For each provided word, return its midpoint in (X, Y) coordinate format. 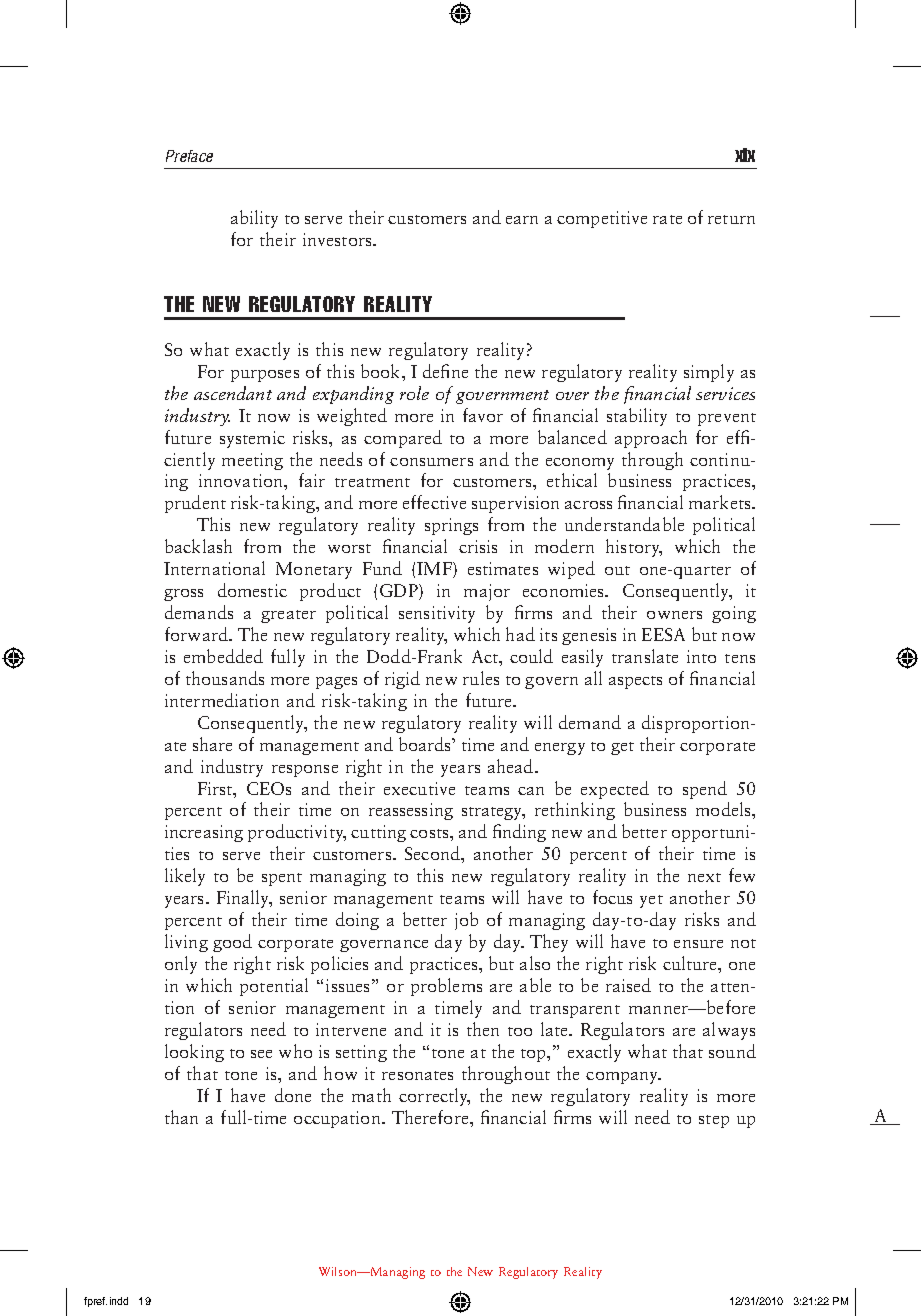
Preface (189, 156)
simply (709, 373)
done (293, 1095)
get (622, 748)
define (445, 371)
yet (651, 901)
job (466, 921)
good (232, 943)
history (634, 548)
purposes (265, 376)
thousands (225, 678)
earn (522, 220)
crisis (478, 546)
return (731, 219)
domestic (252, 590)
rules (481, 678)
